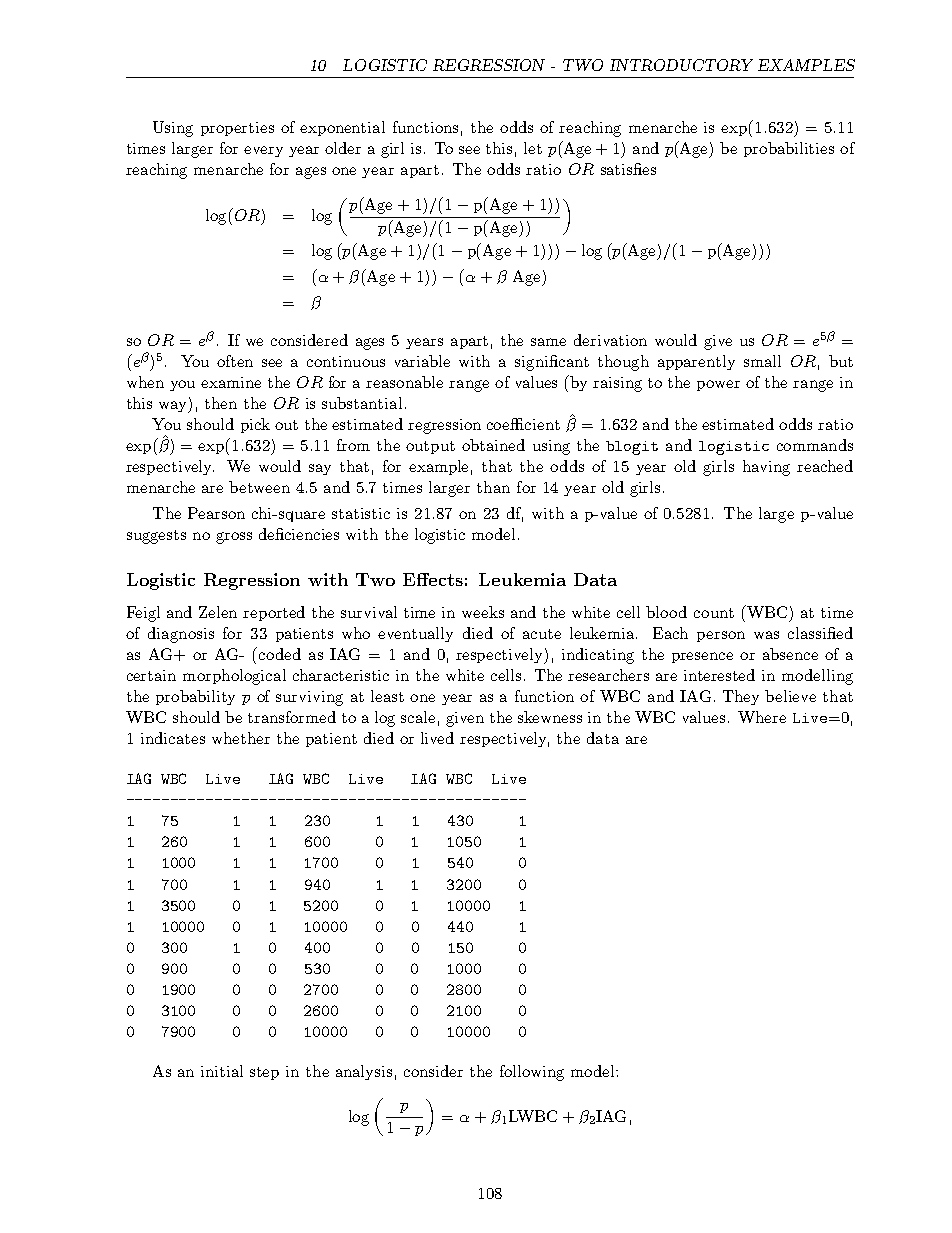 This screenshot has height=1233, width=952. I want to click on probabilities, so click(789, 149).
